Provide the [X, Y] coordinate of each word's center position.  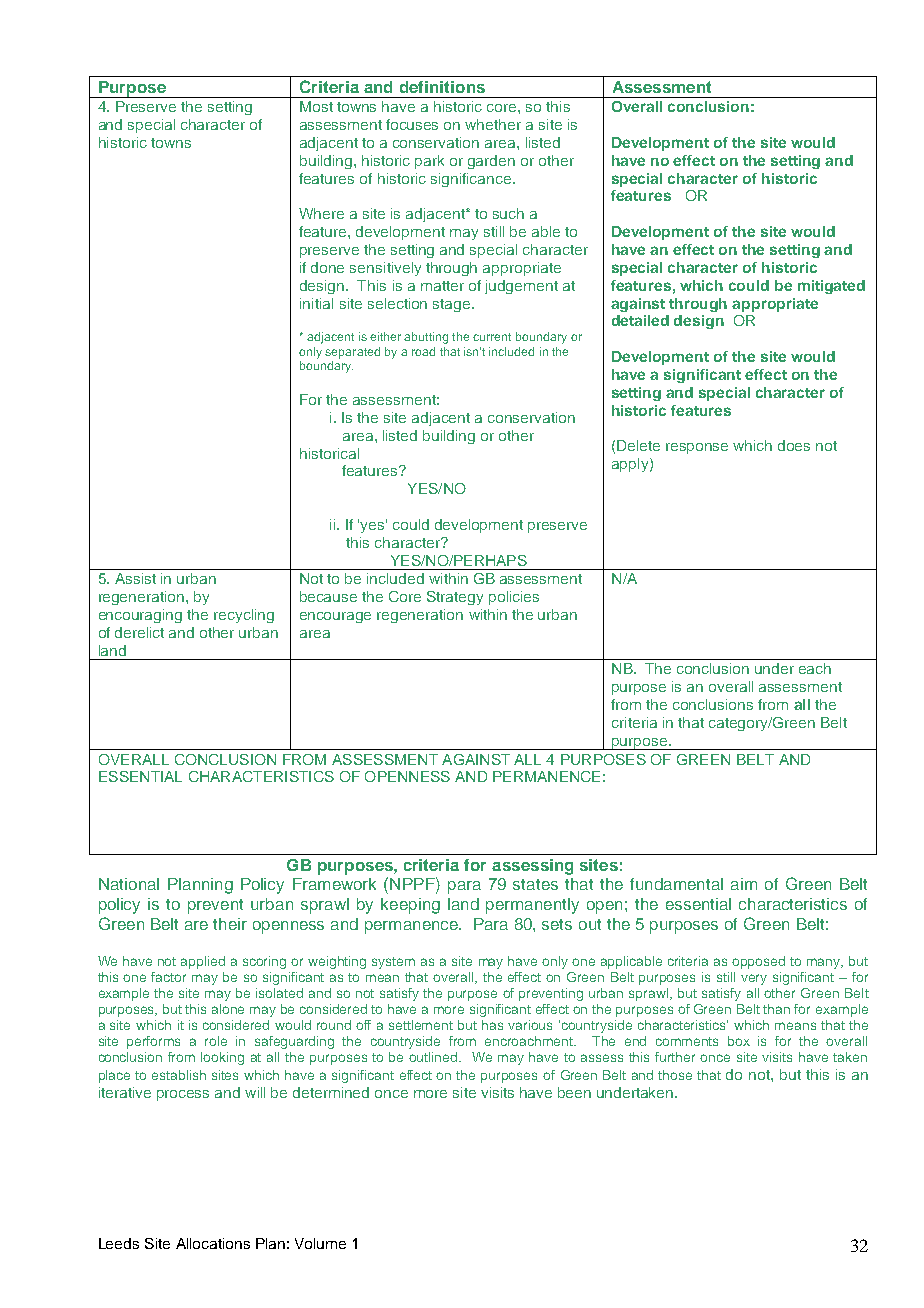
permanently [532, 906]
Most [316, 106]
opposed [758, 962]
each [815, 668]
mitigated [831, 287]
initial [316, 303]
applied [203, 962]
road [423, 351]
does [794, 445]
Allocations [213, 1243]
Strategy [455, 598]
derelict [139, 632]
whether [493, 124]
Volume [320, 1243]
